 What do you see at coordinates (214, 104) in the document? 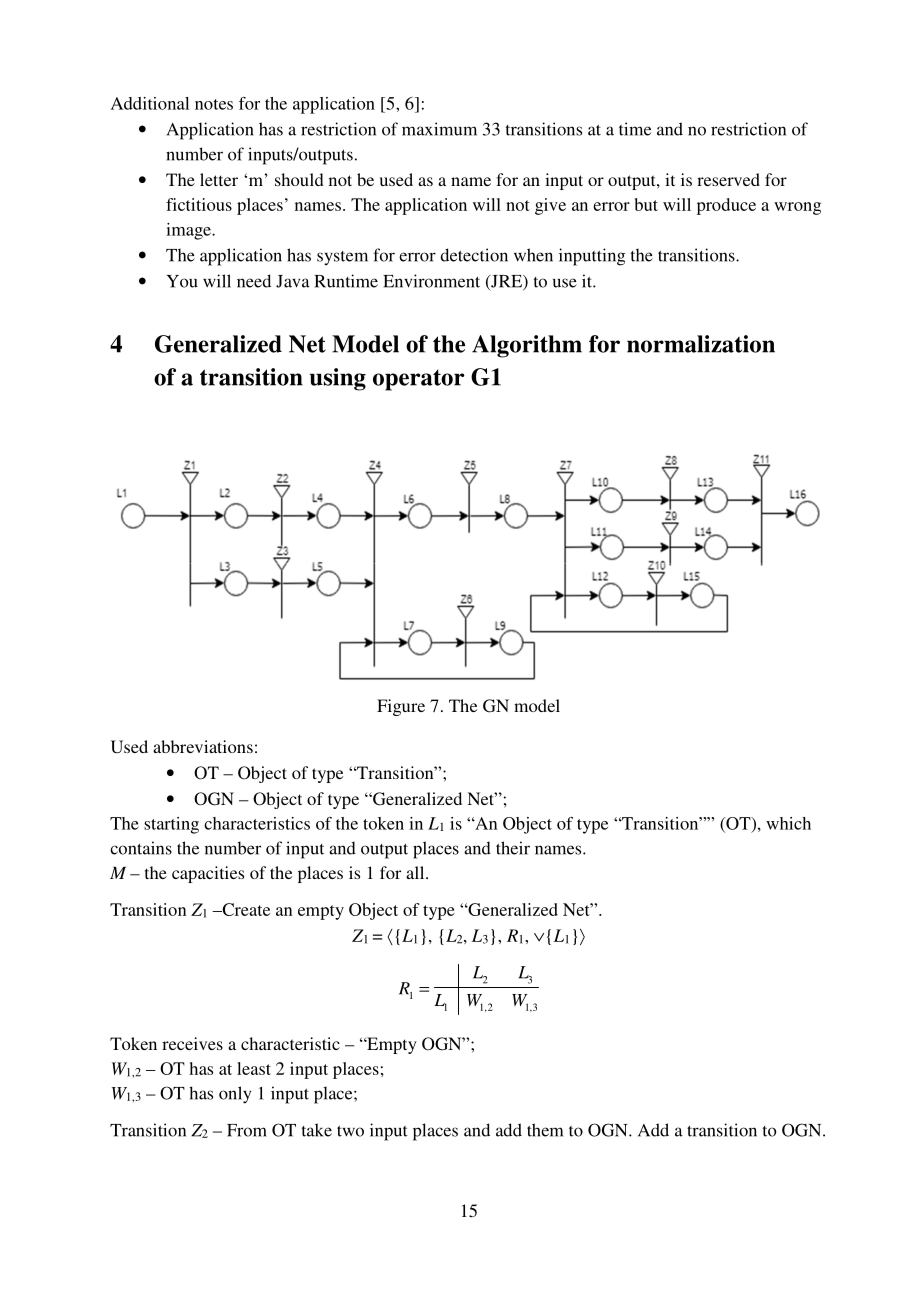
I see `notes` at bounding box center [214, 104].
